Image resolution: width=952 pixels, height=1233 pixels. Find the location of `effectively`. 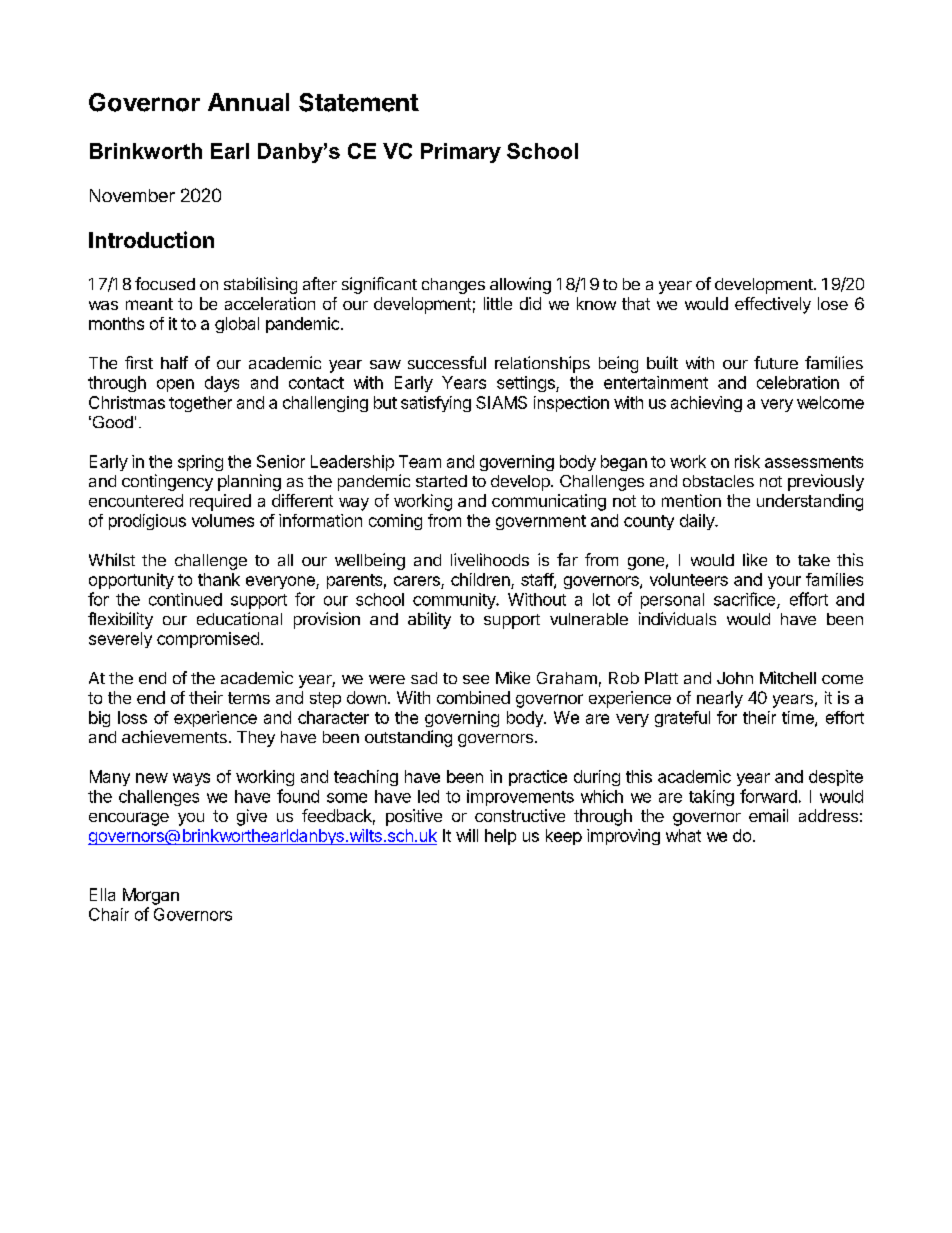

effectively is located at coordinates (773, 305).
